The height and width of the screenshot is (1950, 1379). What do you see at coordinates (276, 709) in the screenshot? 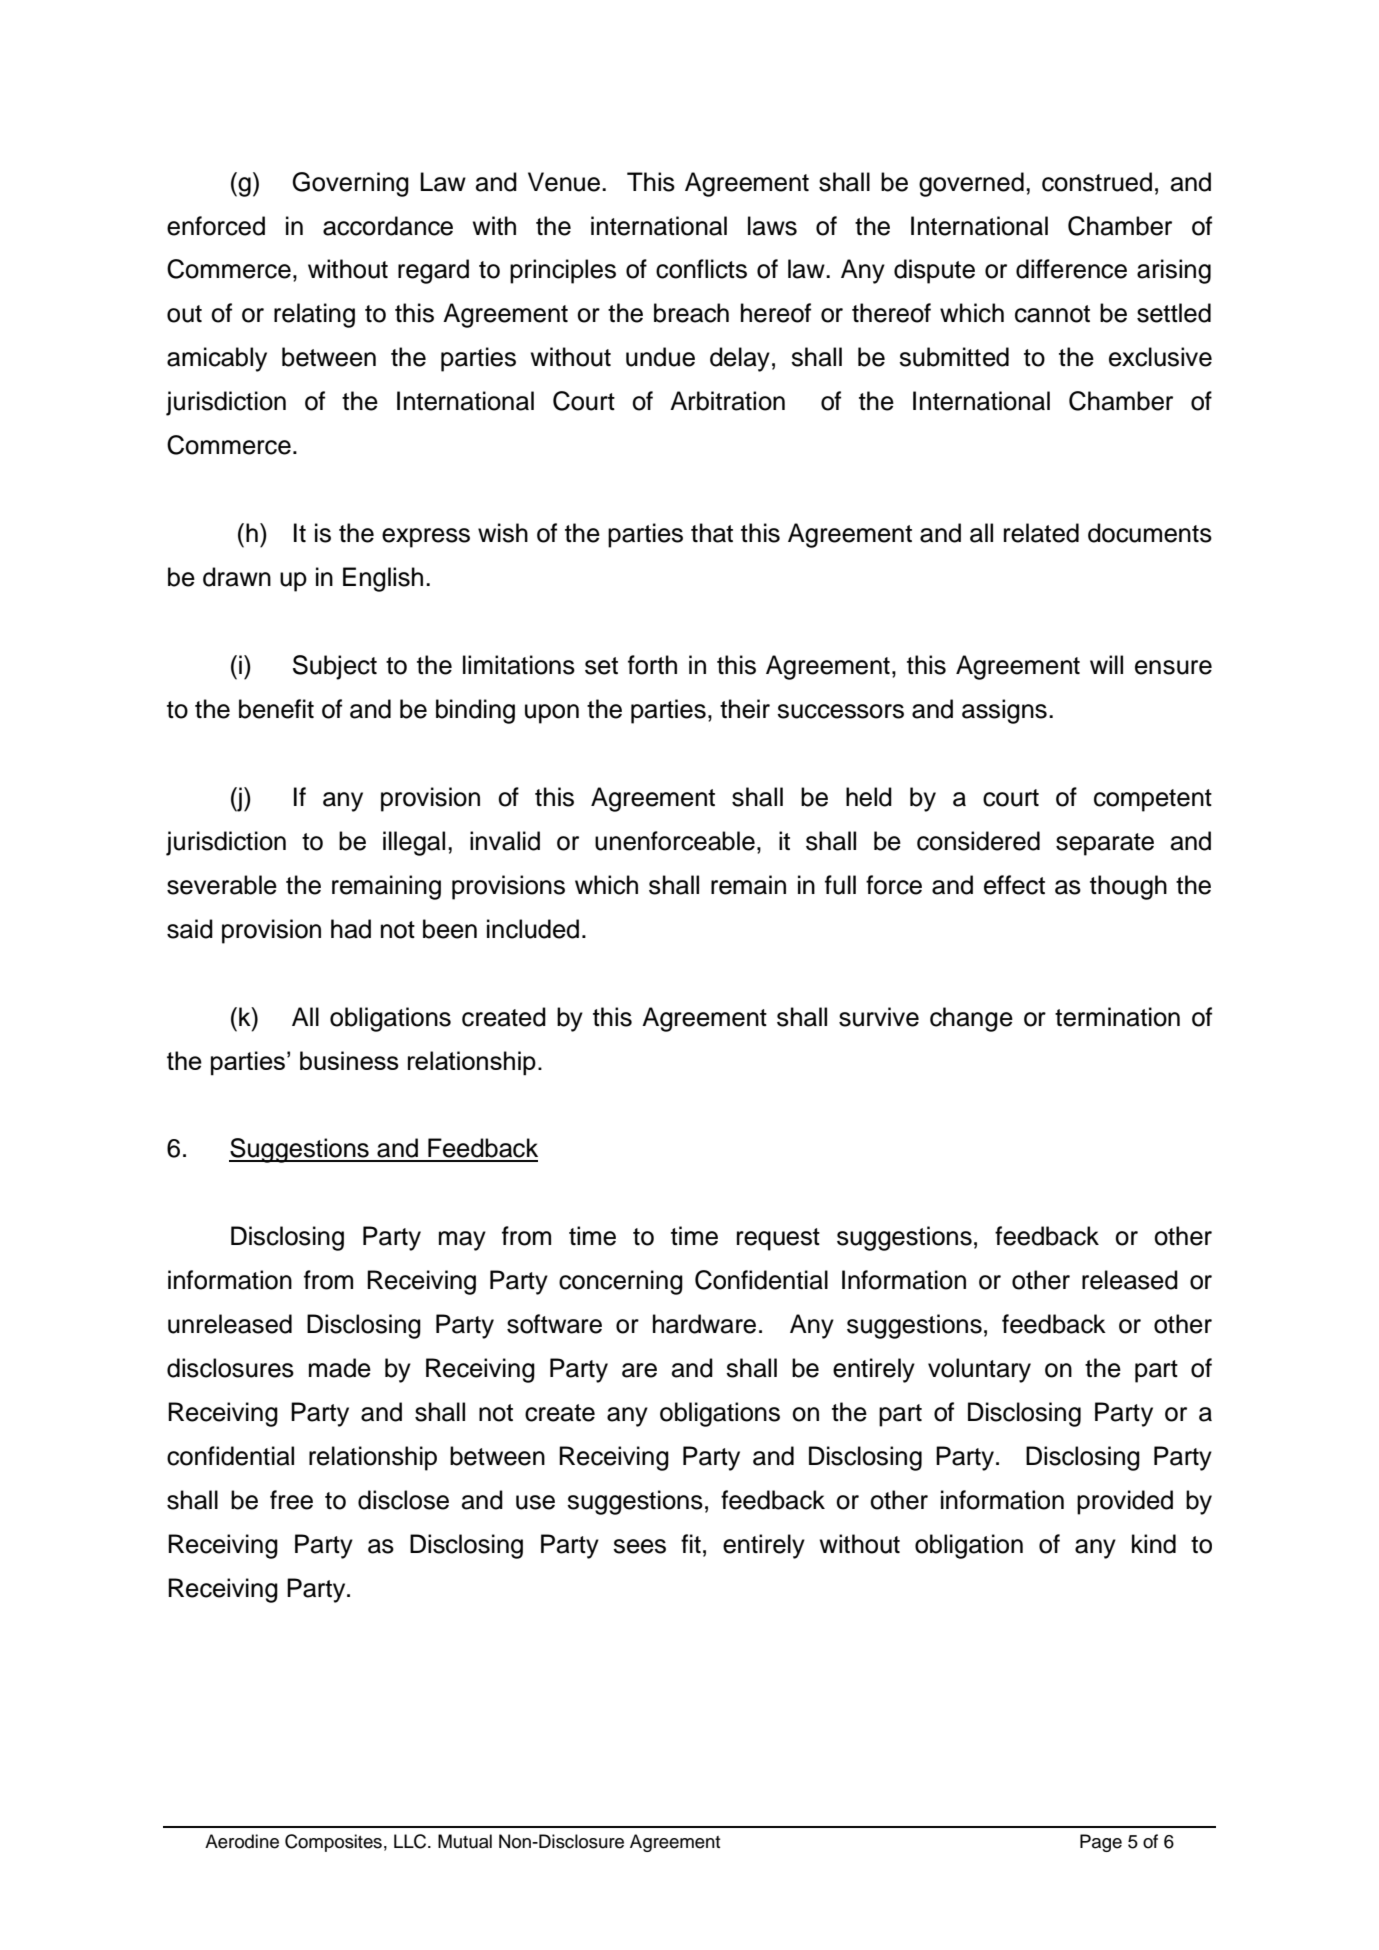
I see `benefit` at bounding box center [276, 709].
